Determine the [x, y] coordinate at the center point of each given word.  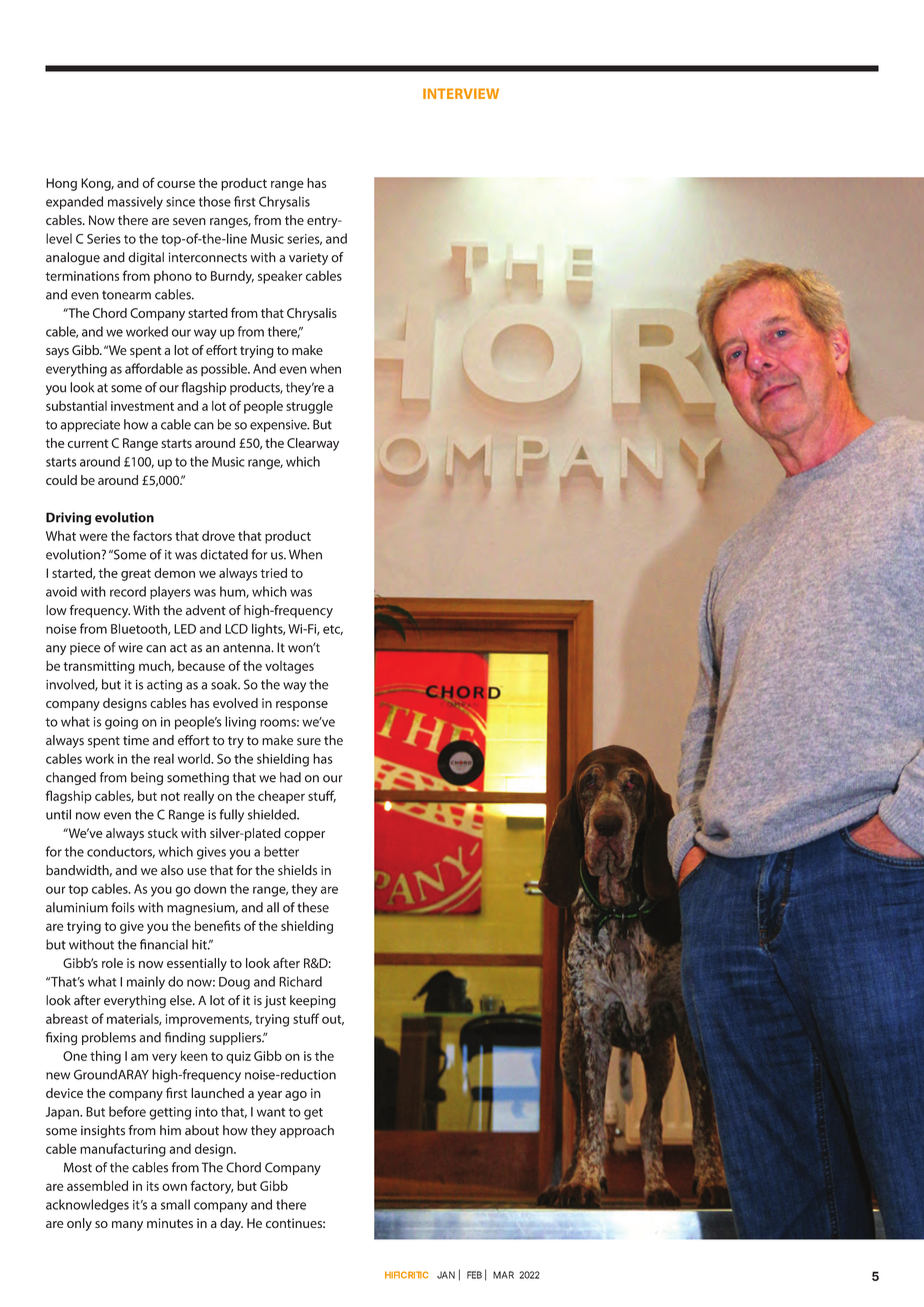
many [127, 1226]
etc [333, 630]
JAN [446, 1275]
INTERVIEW [461, 93]
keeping [313, 1001]
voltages [289, 667]
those [215, 201]
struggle [309, 407]
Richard [300, 981]
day [231, 1224]
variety [308, 258]
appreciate [90, 426]
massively [135, 203]
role [112, 963]
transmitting [99, 667]
